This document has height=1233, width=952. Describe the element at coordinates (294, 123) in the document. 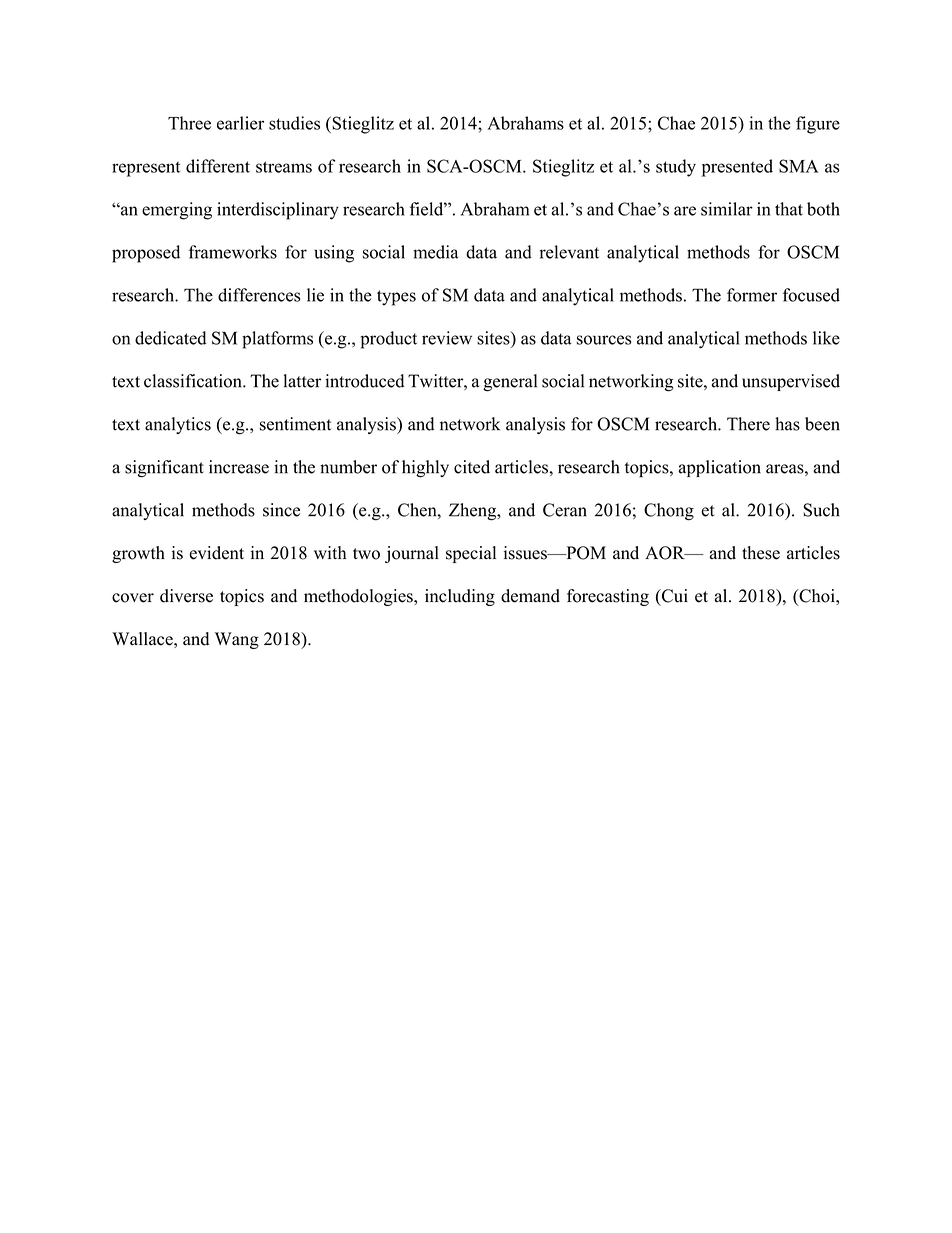

I see `studies` at that location.
